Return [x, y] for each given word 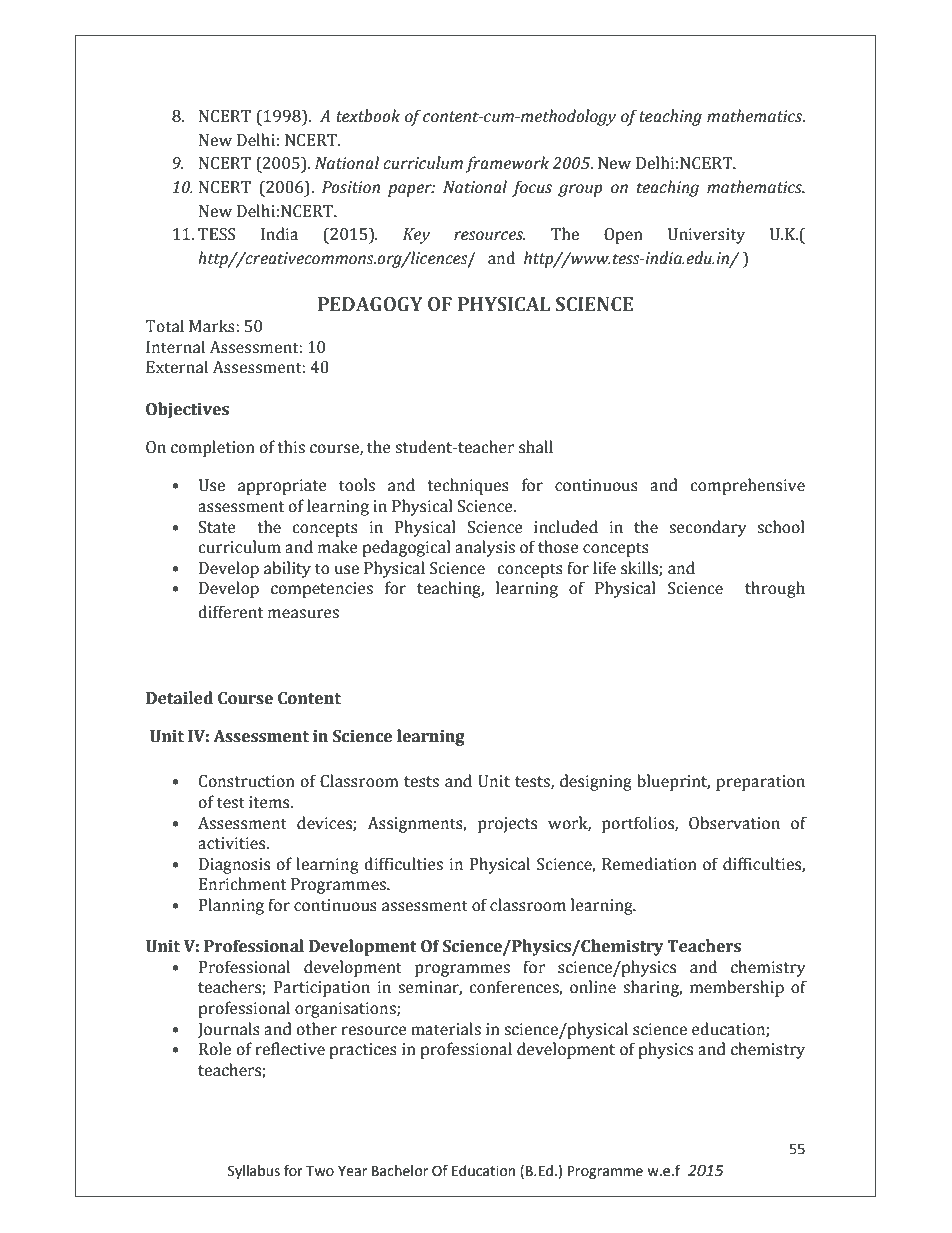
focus [532, 188]
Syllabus [254, 1172]
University [706, 236]
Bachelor [400, 1171]
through [775, 589]
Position [351, 187]
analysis [485, 548]
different [230, 612]
